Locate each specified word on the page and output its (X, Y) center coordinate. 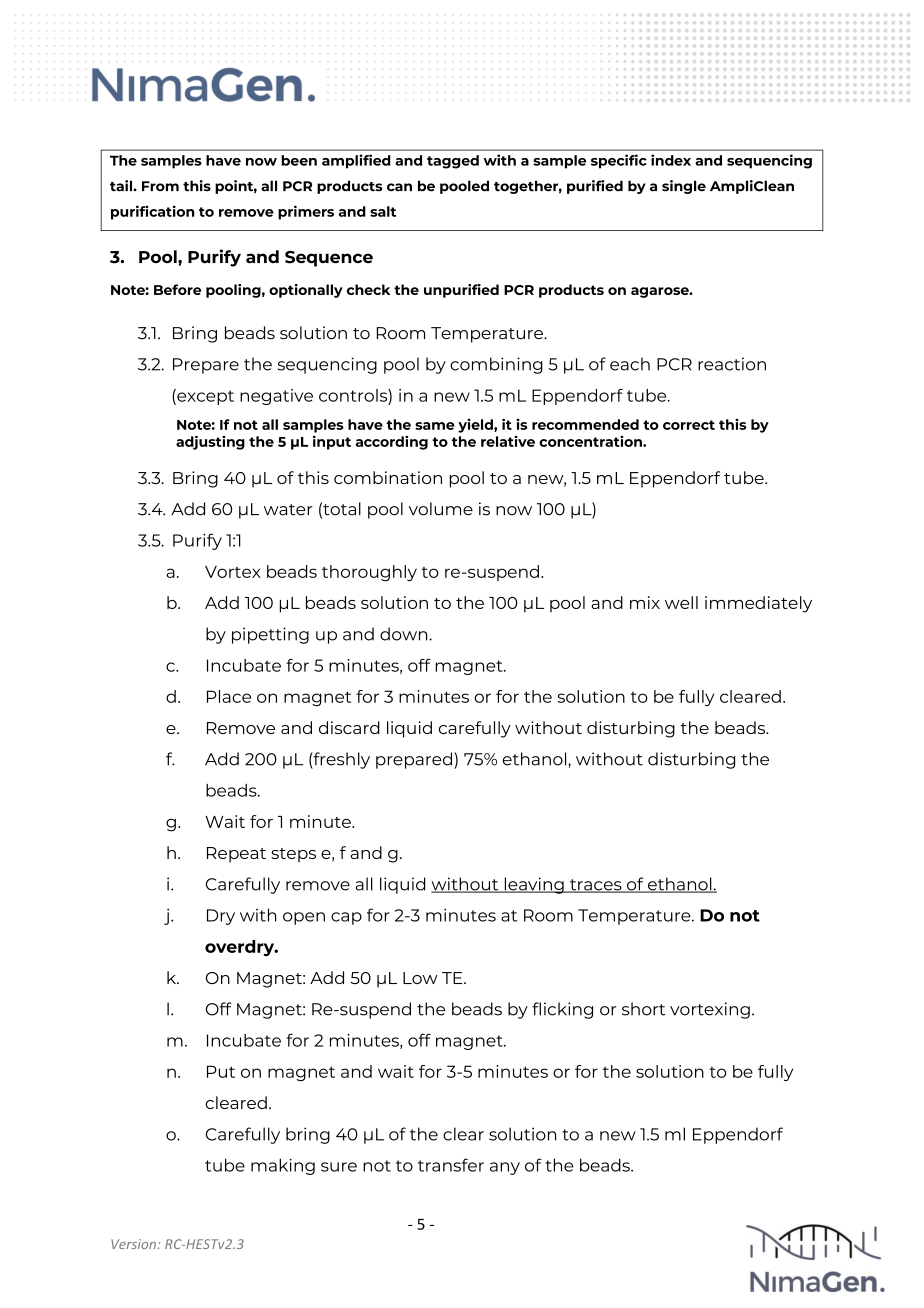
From (160, 186)
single (684, 187)
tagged (453, 162)
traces (596, 886)
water (288, 510)
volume (441, 509)
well (681, 602)
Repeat (236, 855)
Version (133, 1244)
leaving (534, 885)
